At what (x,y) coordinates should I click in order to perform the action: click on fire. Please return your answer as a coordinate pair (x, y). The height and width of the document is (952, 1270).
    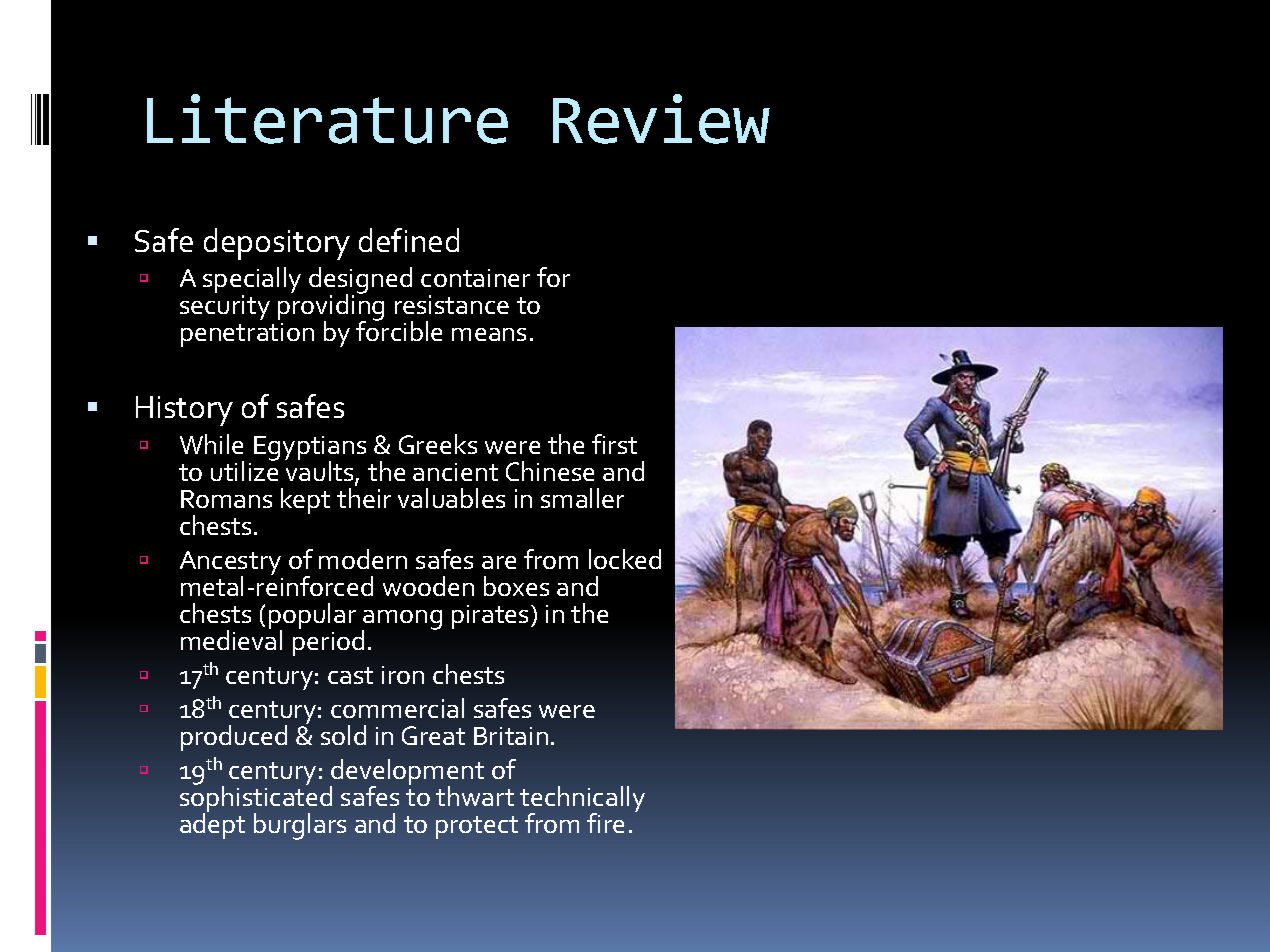
    Looking at the image, I should click on (605, 823).
